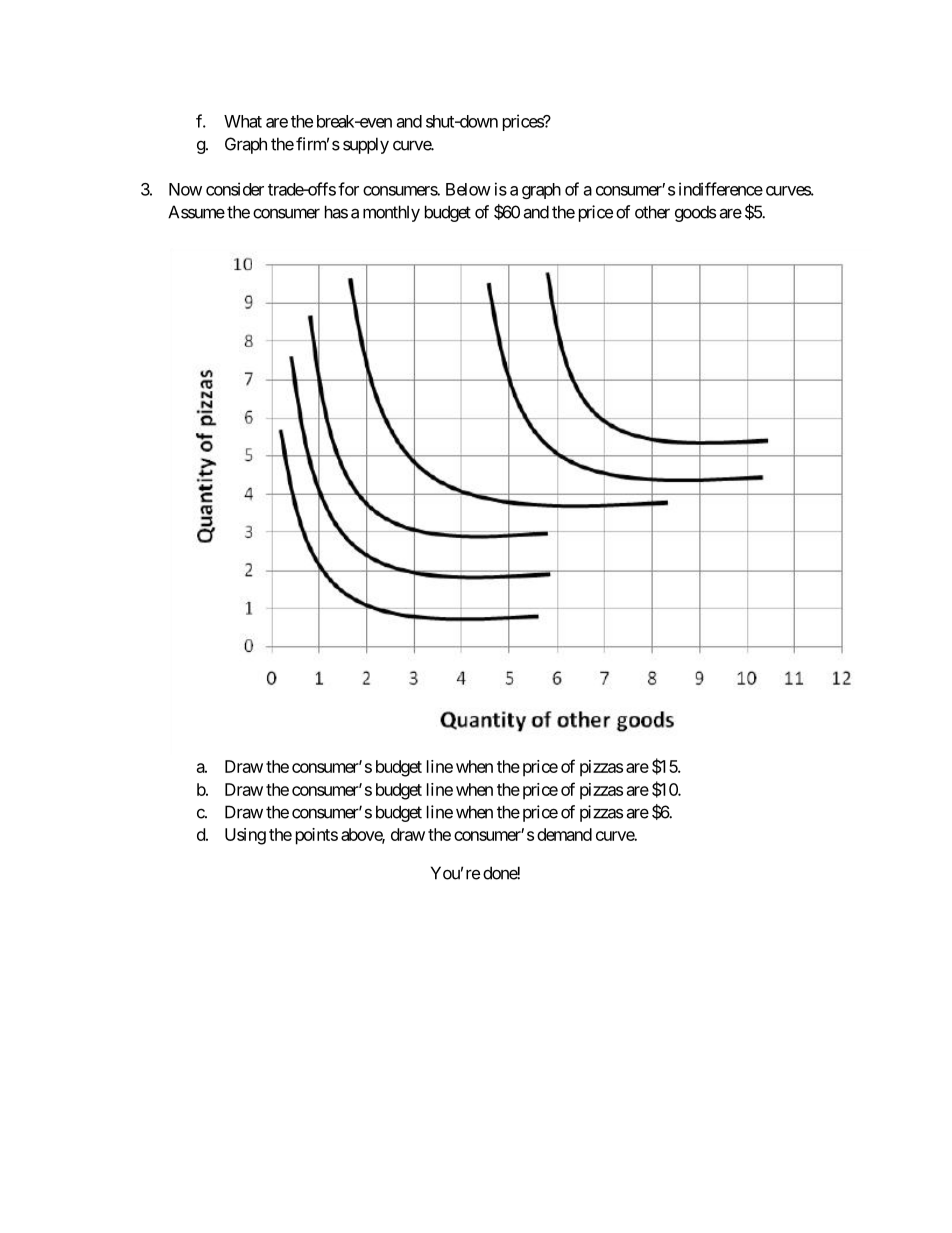 This screenshot has width=952, height=1233. I want to click on Using, so click(245, 836).
